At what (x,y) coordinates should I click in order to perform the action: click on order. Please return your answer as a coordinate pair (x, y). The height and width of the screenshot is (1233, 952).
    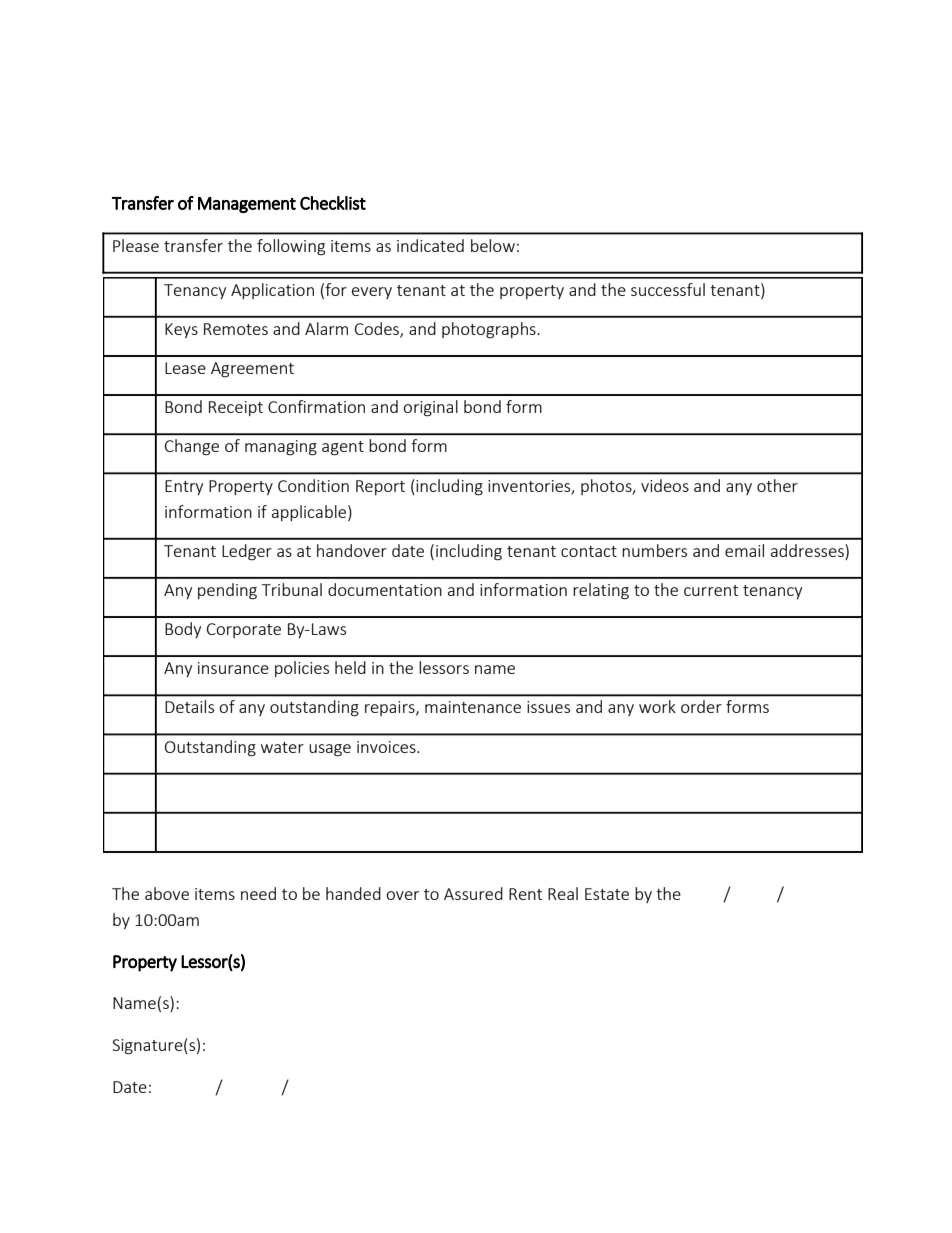
    Looking at the image, I should click on (701, 706).
